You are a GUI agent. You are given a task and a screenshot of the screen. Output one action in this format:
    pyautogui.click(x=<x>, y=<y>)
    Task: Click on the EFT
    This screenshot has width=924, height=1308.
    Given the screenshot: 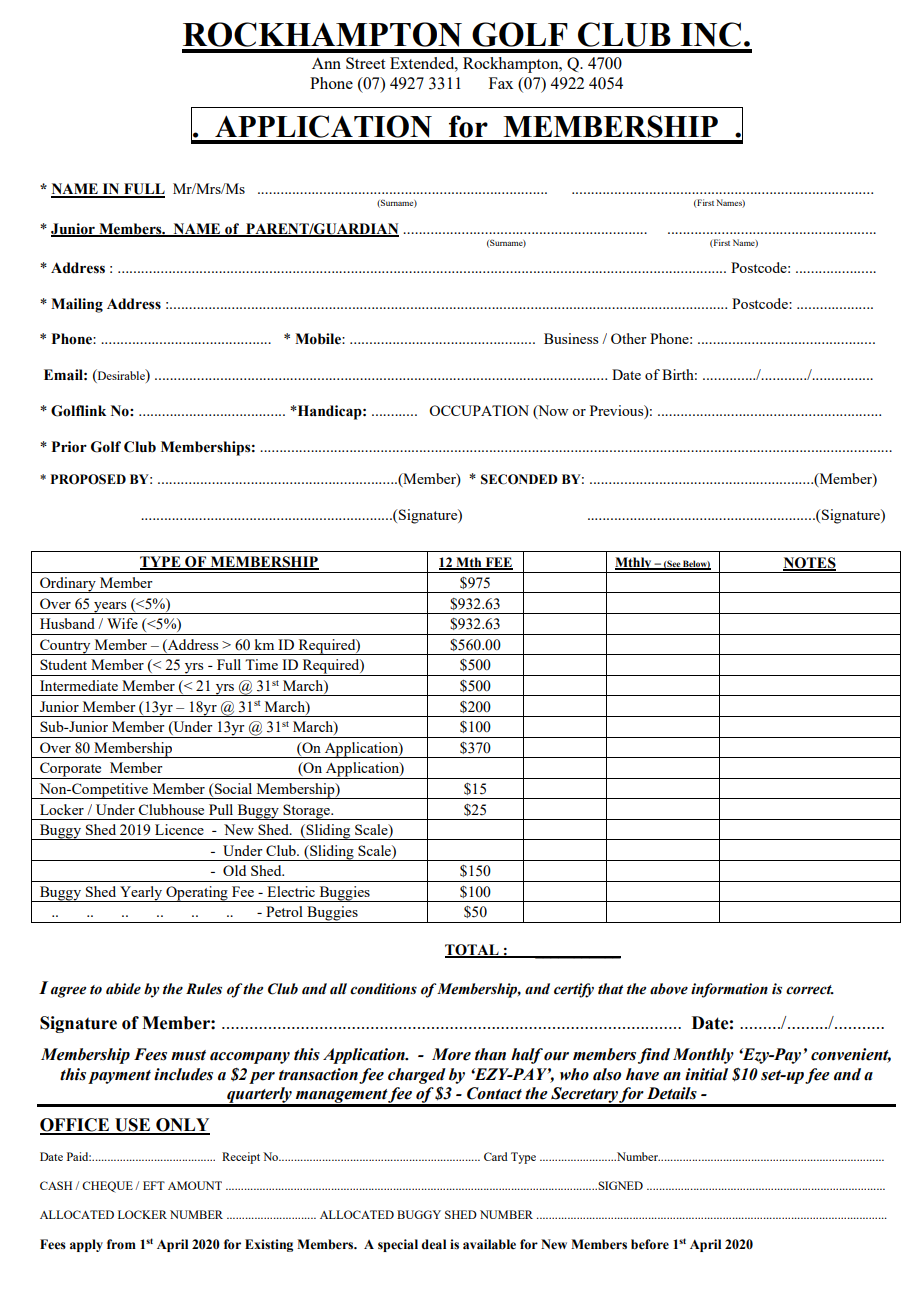 What is the action you would take?
    pyautogui.click(x=154, y=1185)
